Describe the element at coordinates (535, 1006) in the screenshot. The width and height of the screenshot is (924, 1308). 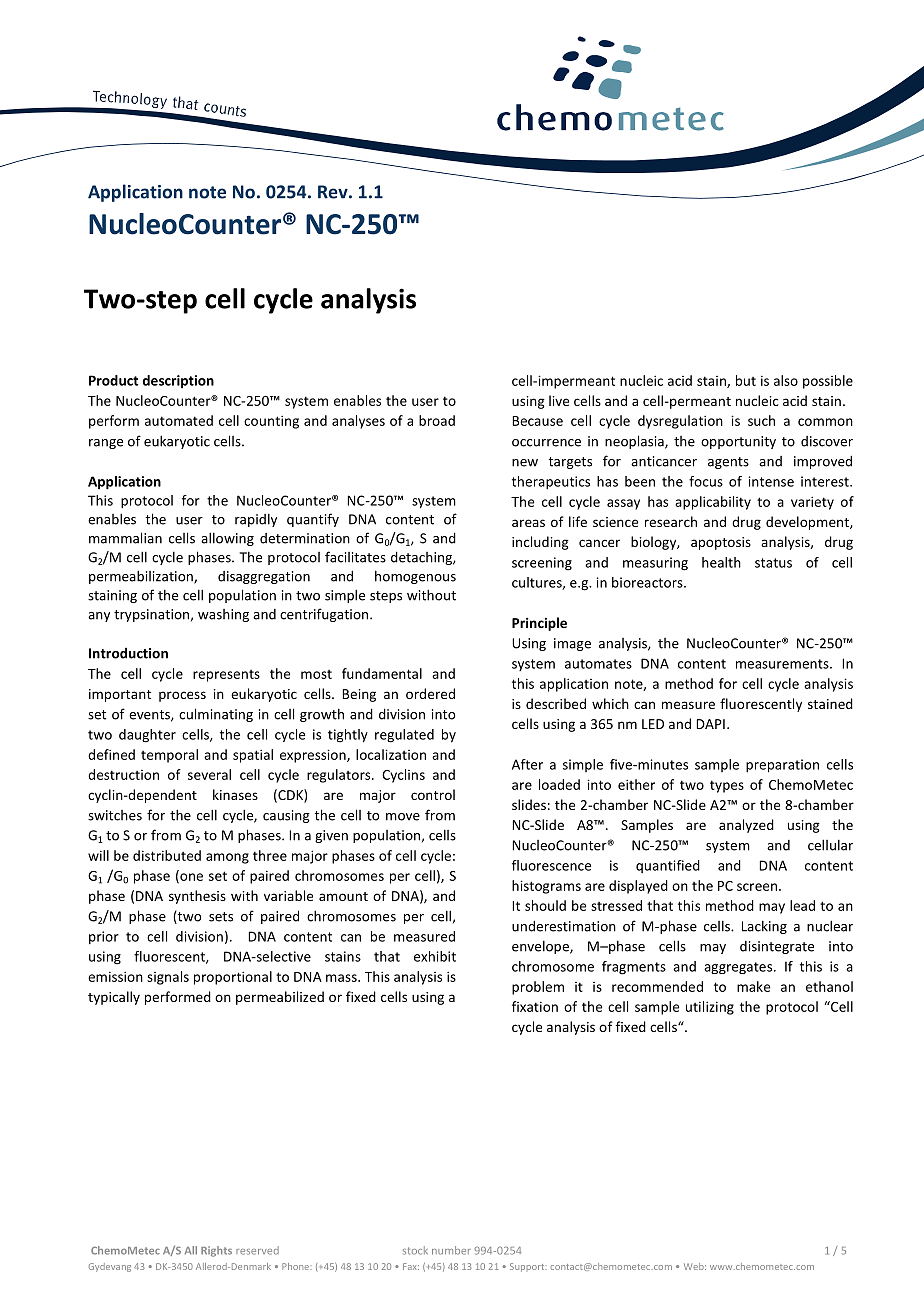
I see `fixation` at that location.
